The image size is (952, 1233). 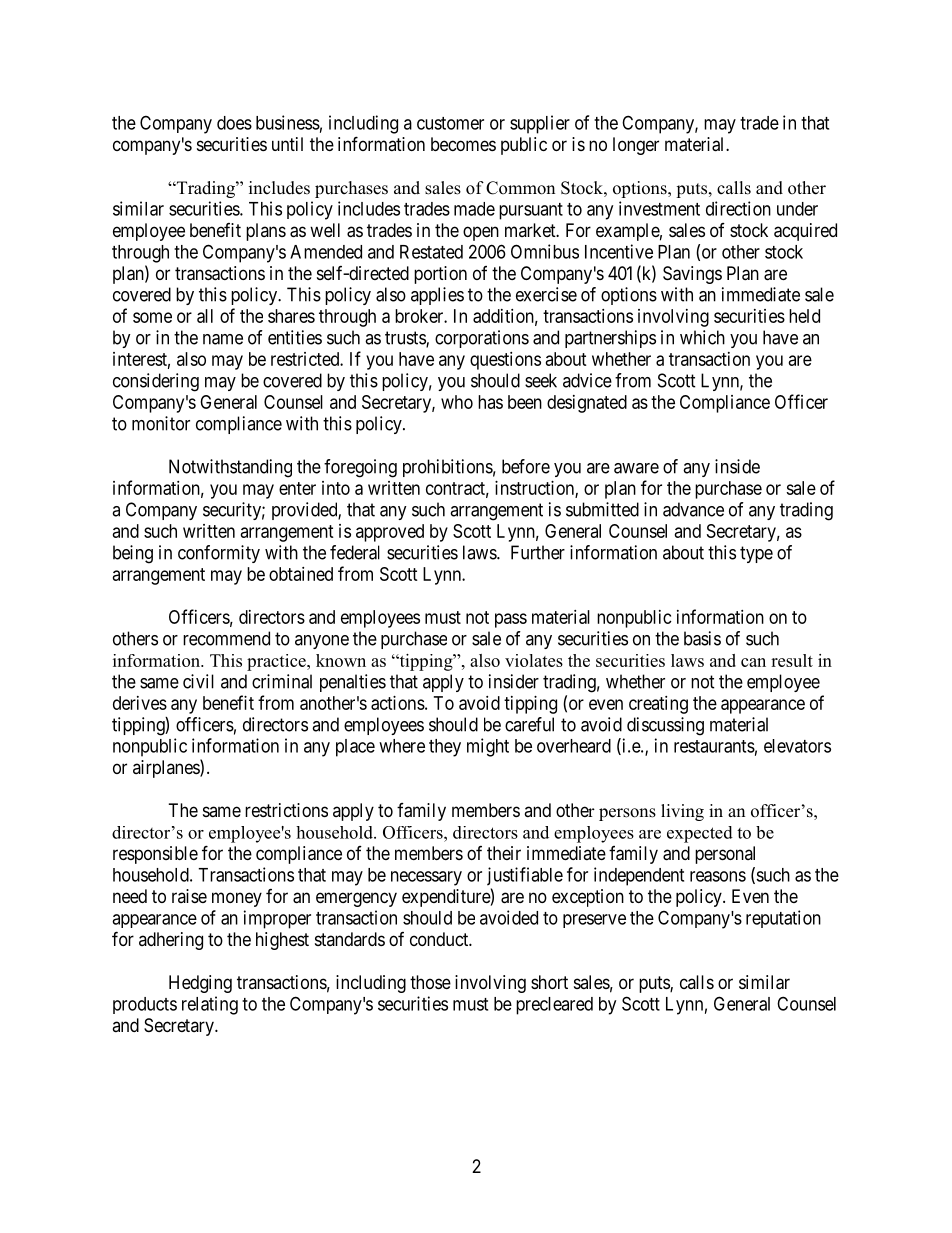 I want to click on Hedging, so click(x=200, y=984).
